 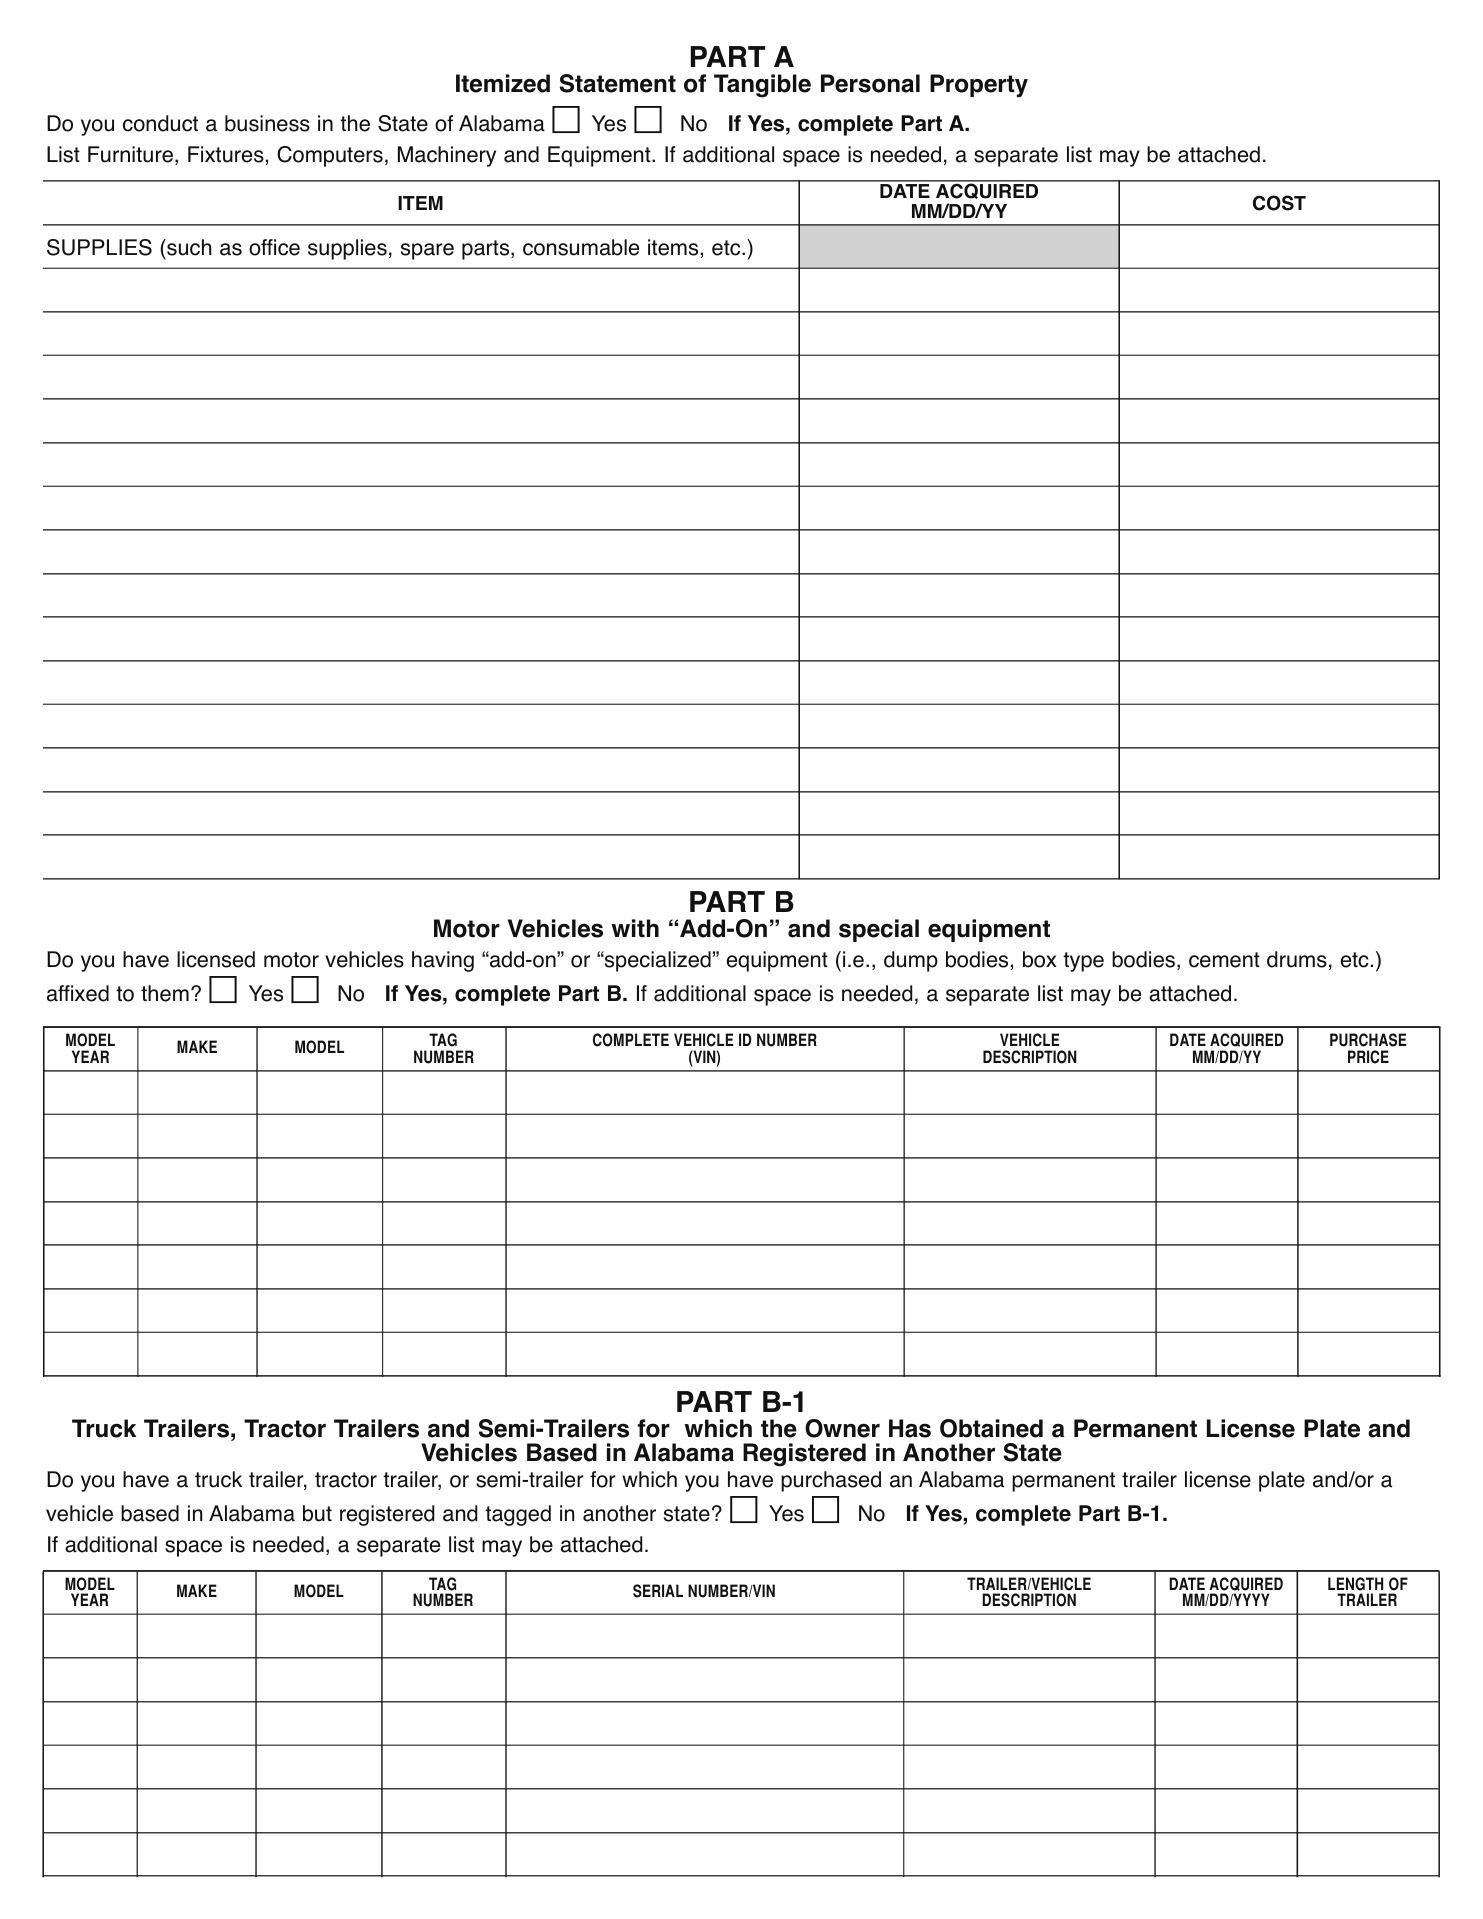 What do you see at coordinates (658, 1591) in the screenshot?
I see `SERIAL` at bounding box center [658, 1591].
